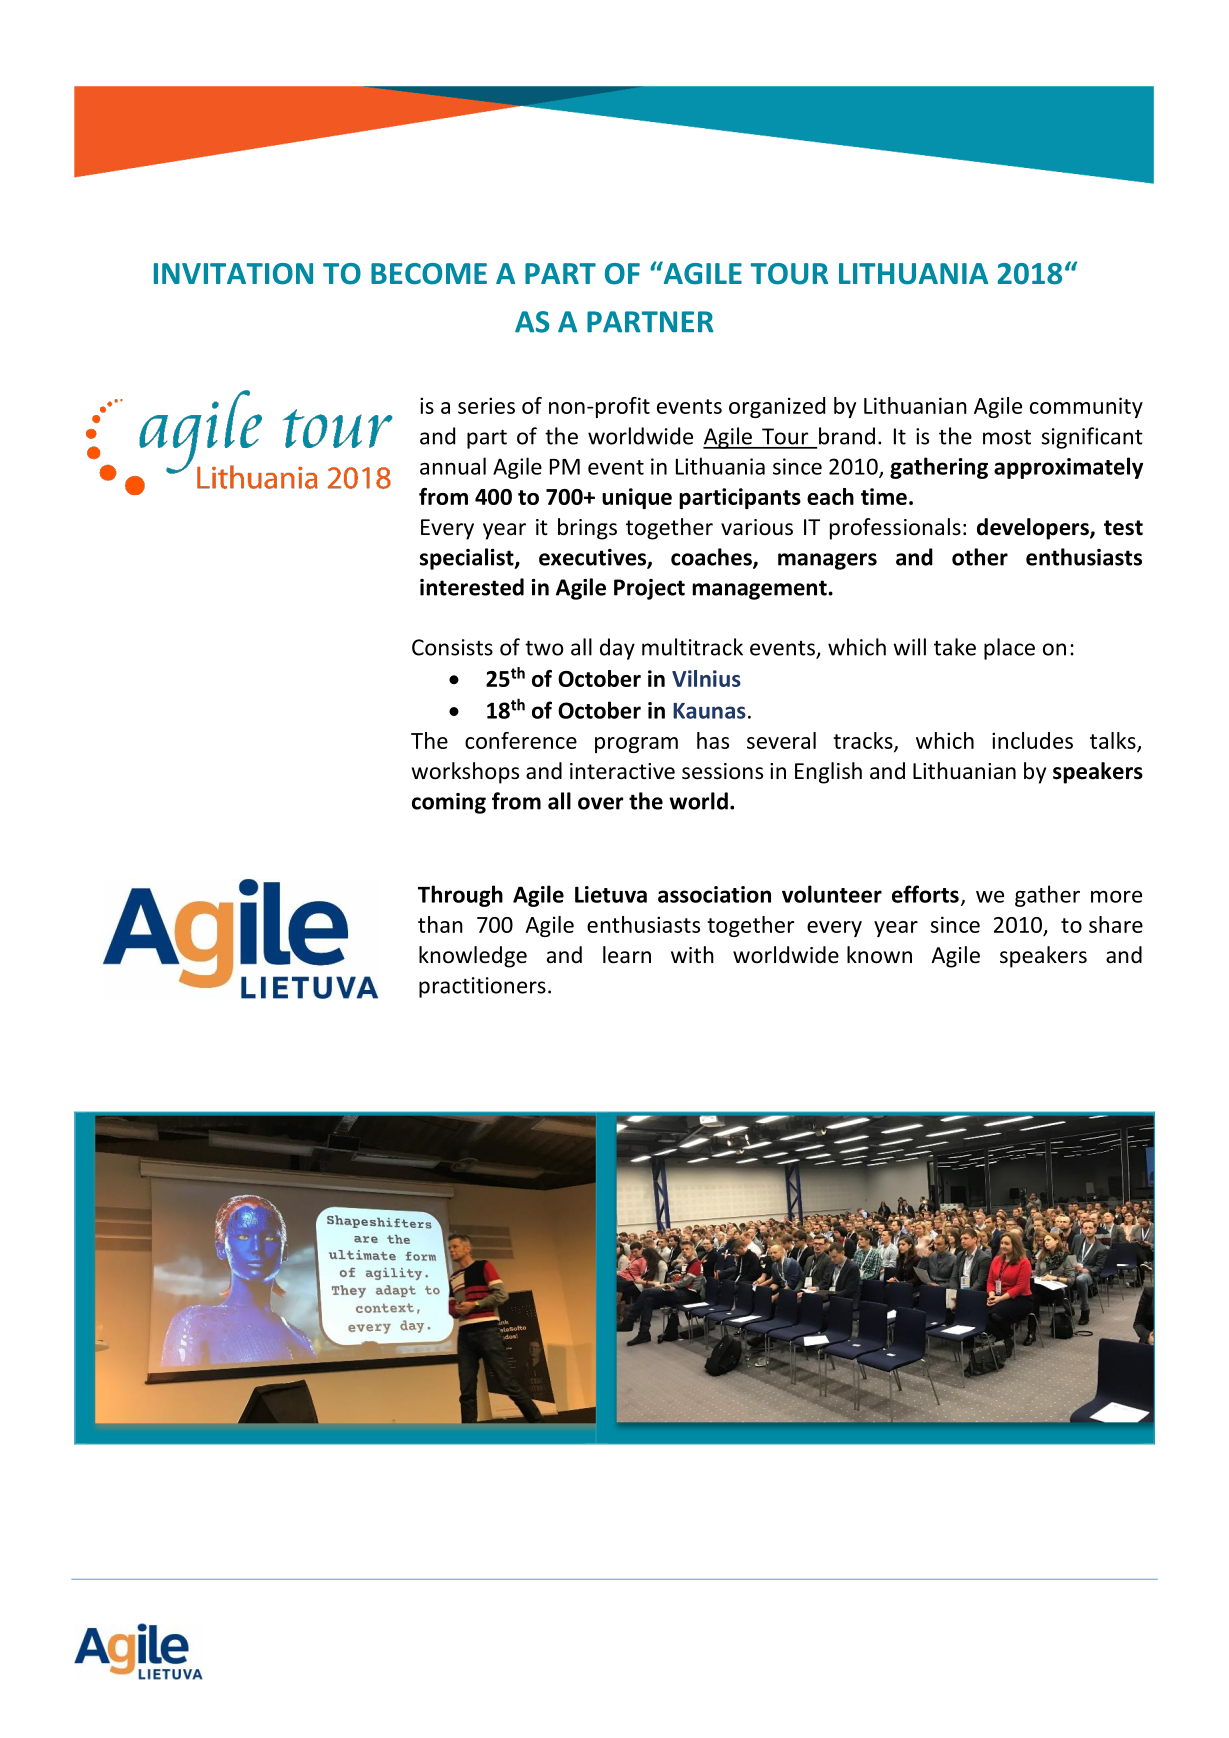  I want to click on knowledge, so click(473, 957).
